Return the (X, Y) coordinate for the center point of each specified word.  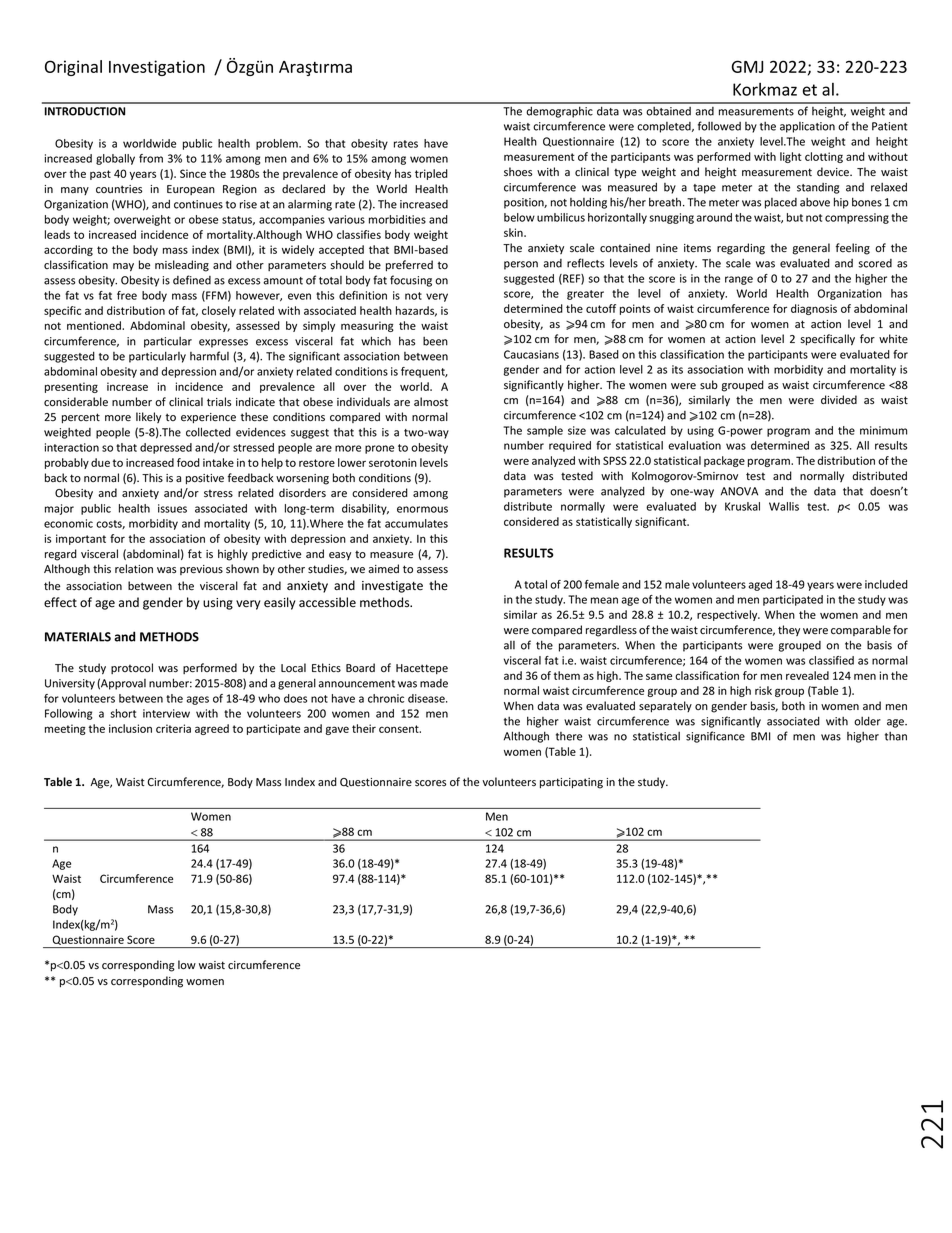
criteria (173, 728)
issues (172, 508)
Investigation (157, 68)
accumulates (416, 523)
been (435, 341)
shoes (518, 172)
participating (571, 783)
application (807, 127)
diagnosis (814, 309)
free (127, 295)
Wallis (784, 506)
